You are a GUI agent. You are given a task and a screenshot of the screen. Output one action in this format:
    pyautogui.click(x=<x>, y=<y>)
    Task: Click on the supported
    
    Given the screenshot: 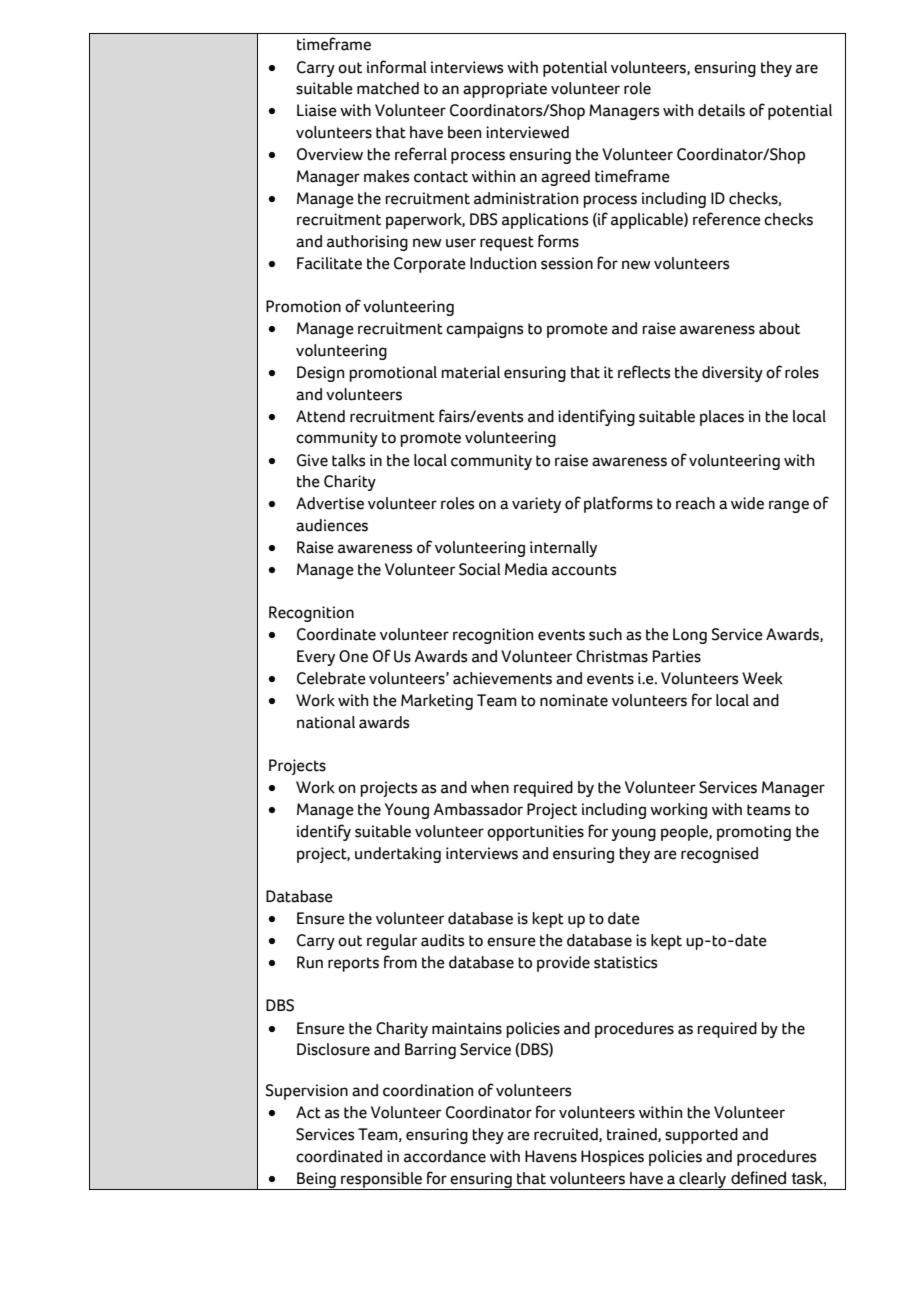 What is the action you would take?
    pyautogui.click(x=701, y=1136)
